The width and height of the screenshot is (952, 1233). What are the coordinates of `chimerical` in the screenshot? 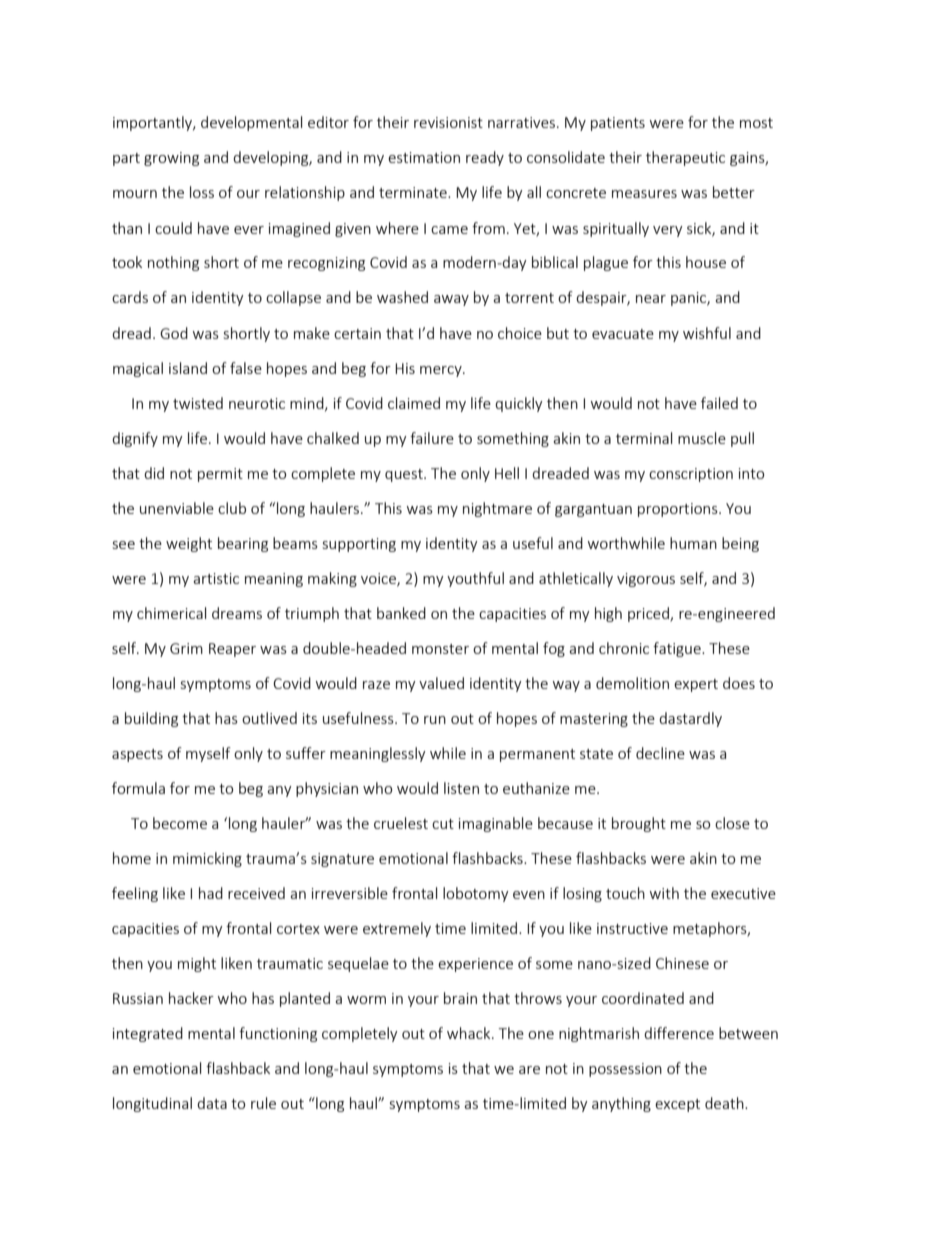 It's located at (171, 613).
